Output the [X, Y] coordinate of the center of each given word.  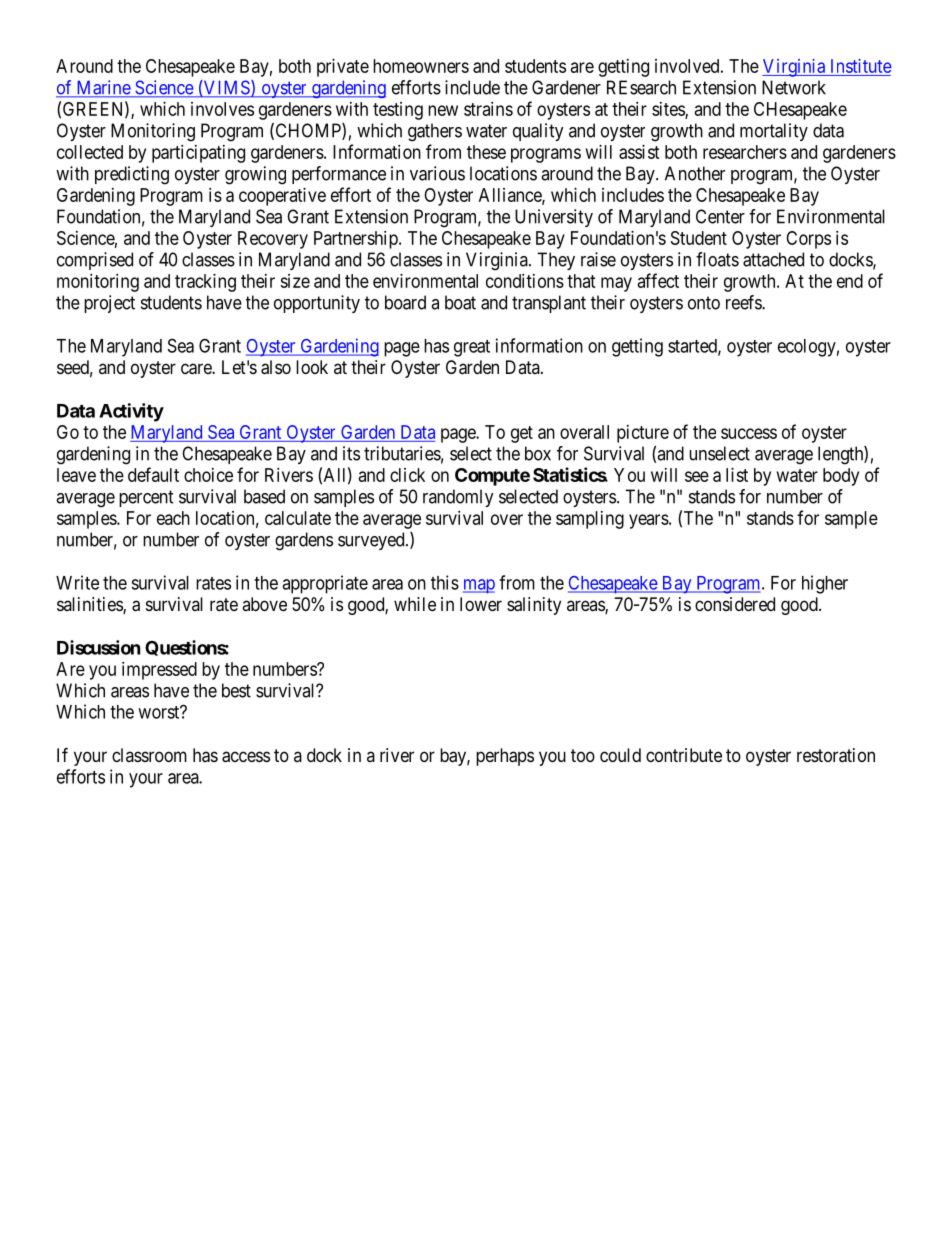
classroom [149, 755]
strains [488, 109]
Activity [131, 412]
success [749, 433]
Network [794, 87]
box [538, 453]
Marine [103, 88]
